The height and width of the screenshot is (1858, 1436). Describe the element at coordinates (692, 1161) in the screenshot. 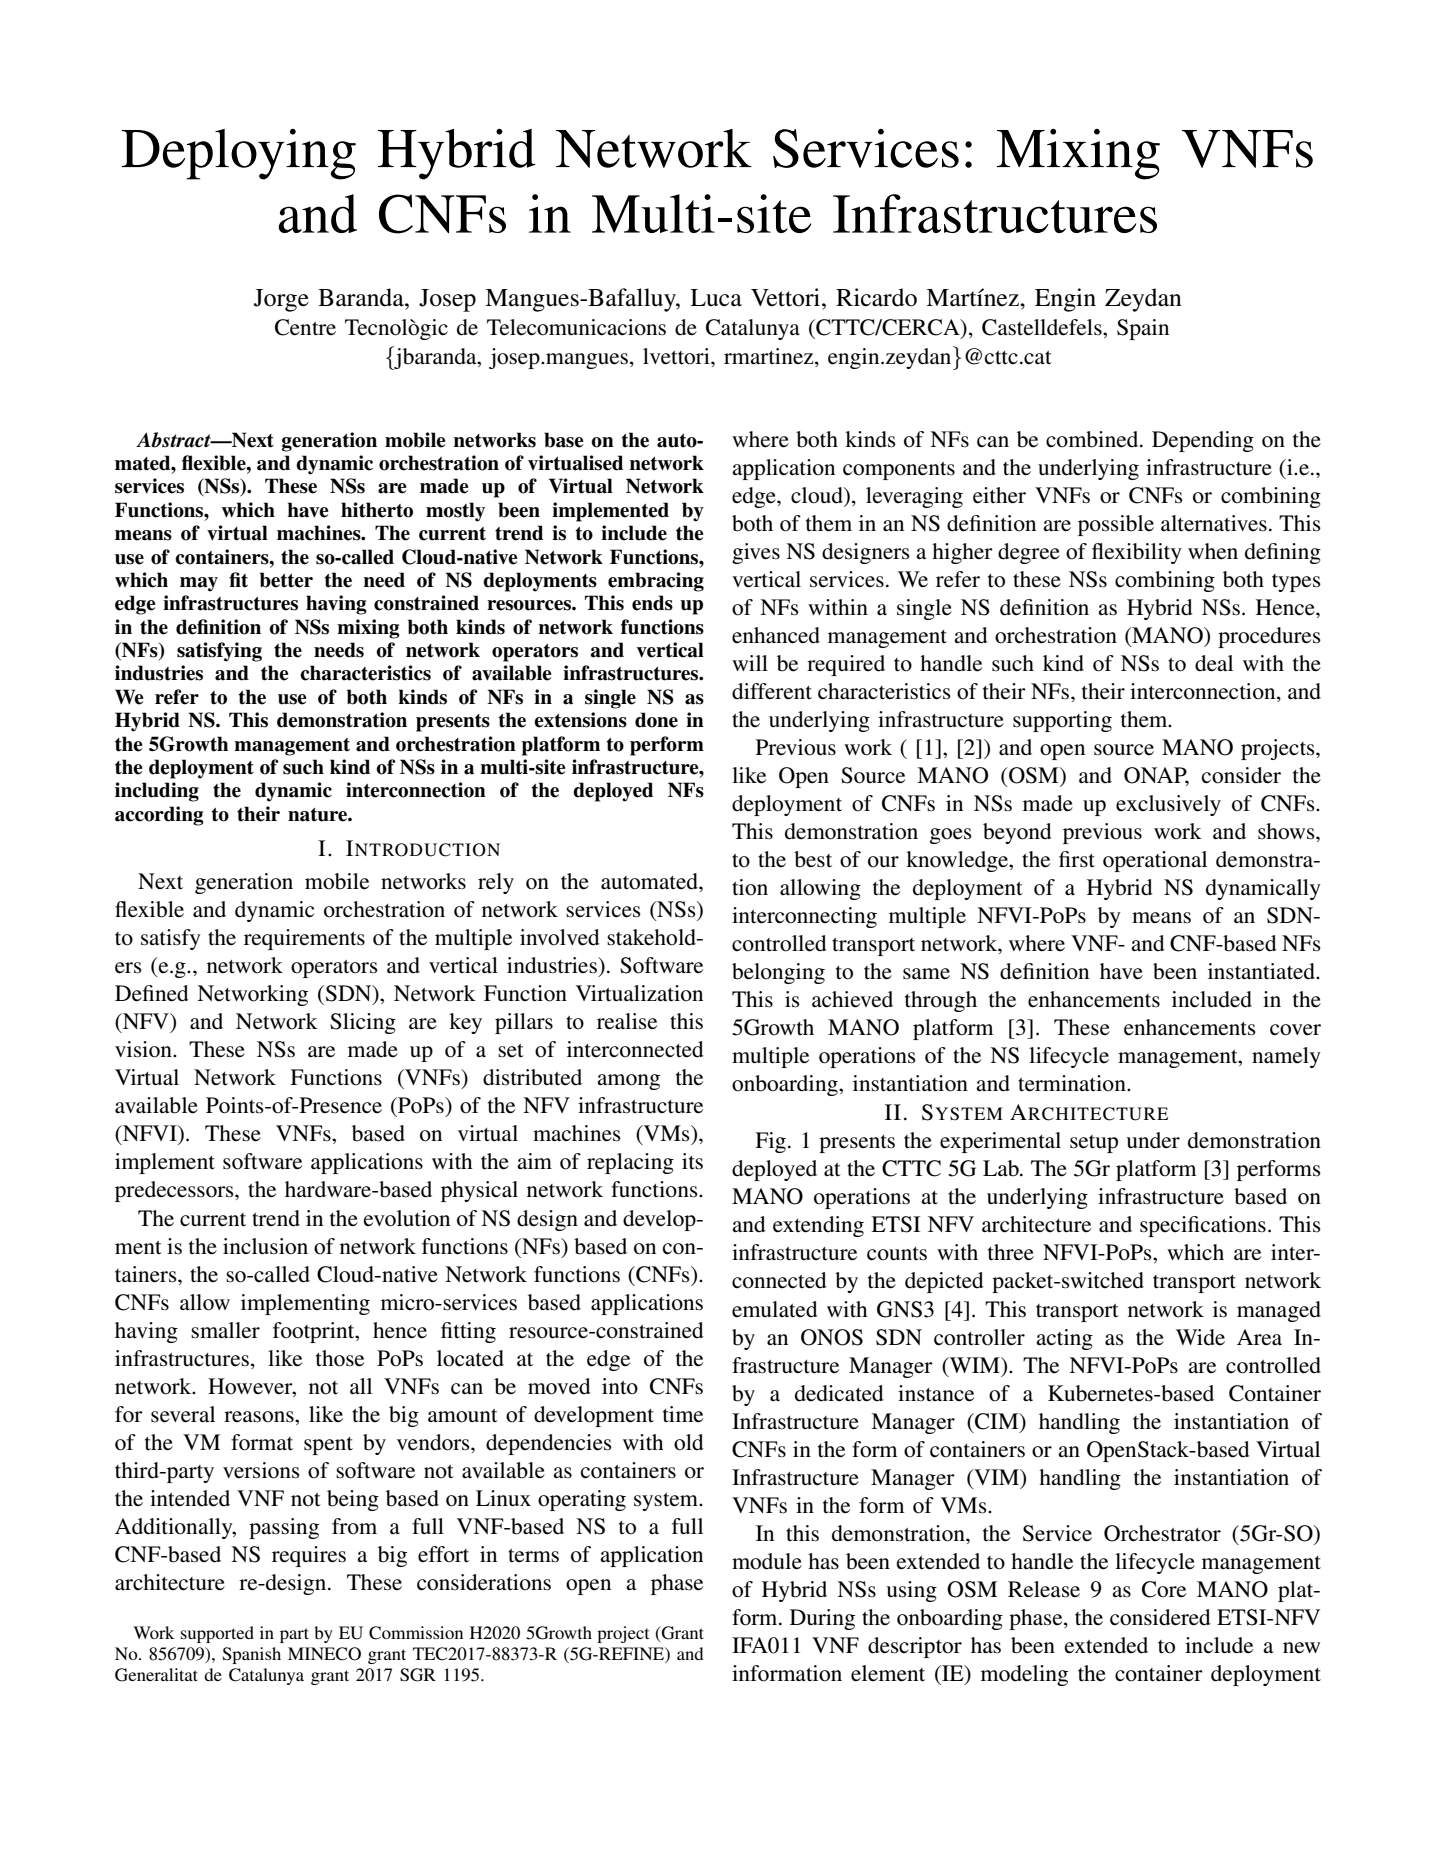

I see `its` at that location.
